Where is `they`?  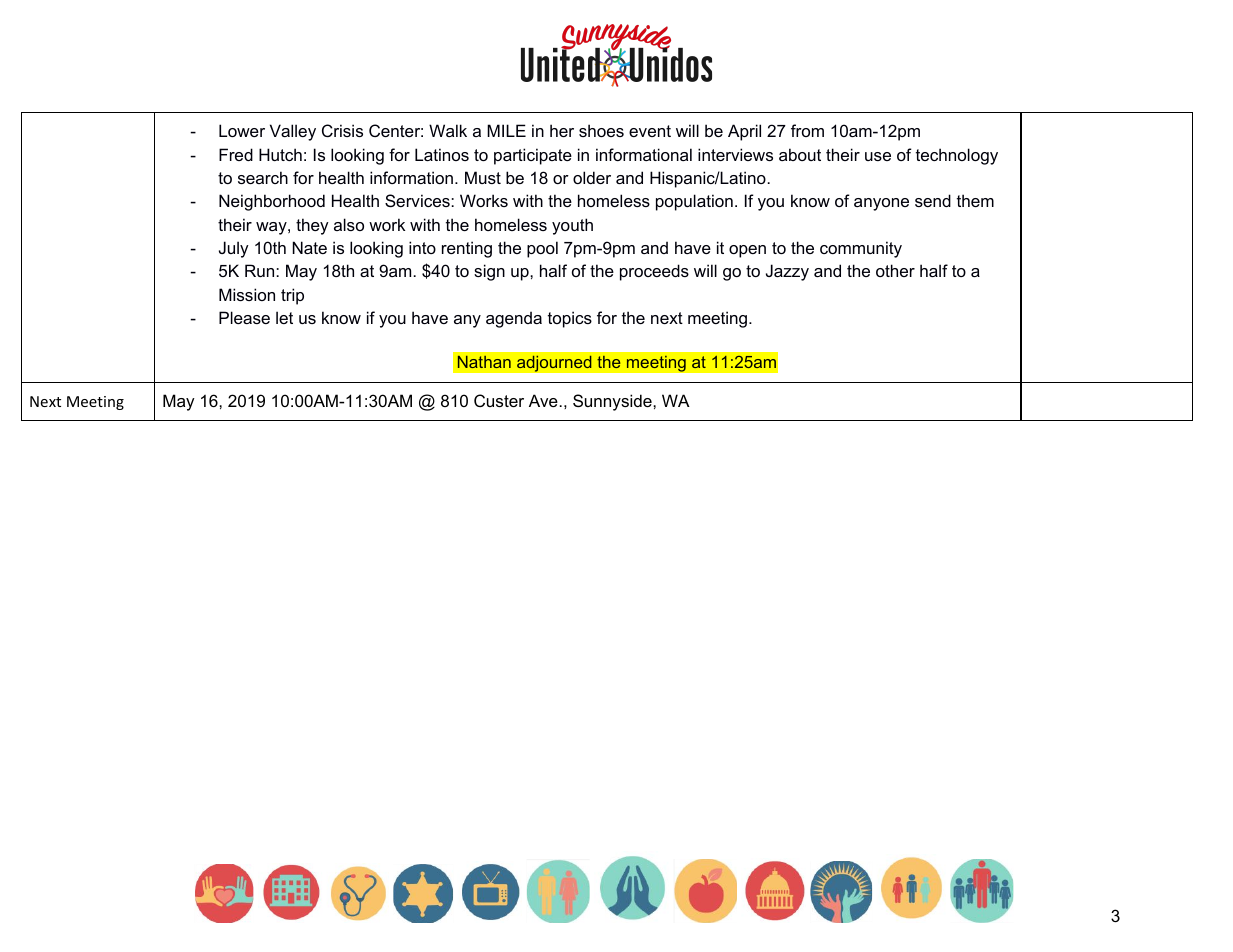
they is located at coordinates (312, 226).
